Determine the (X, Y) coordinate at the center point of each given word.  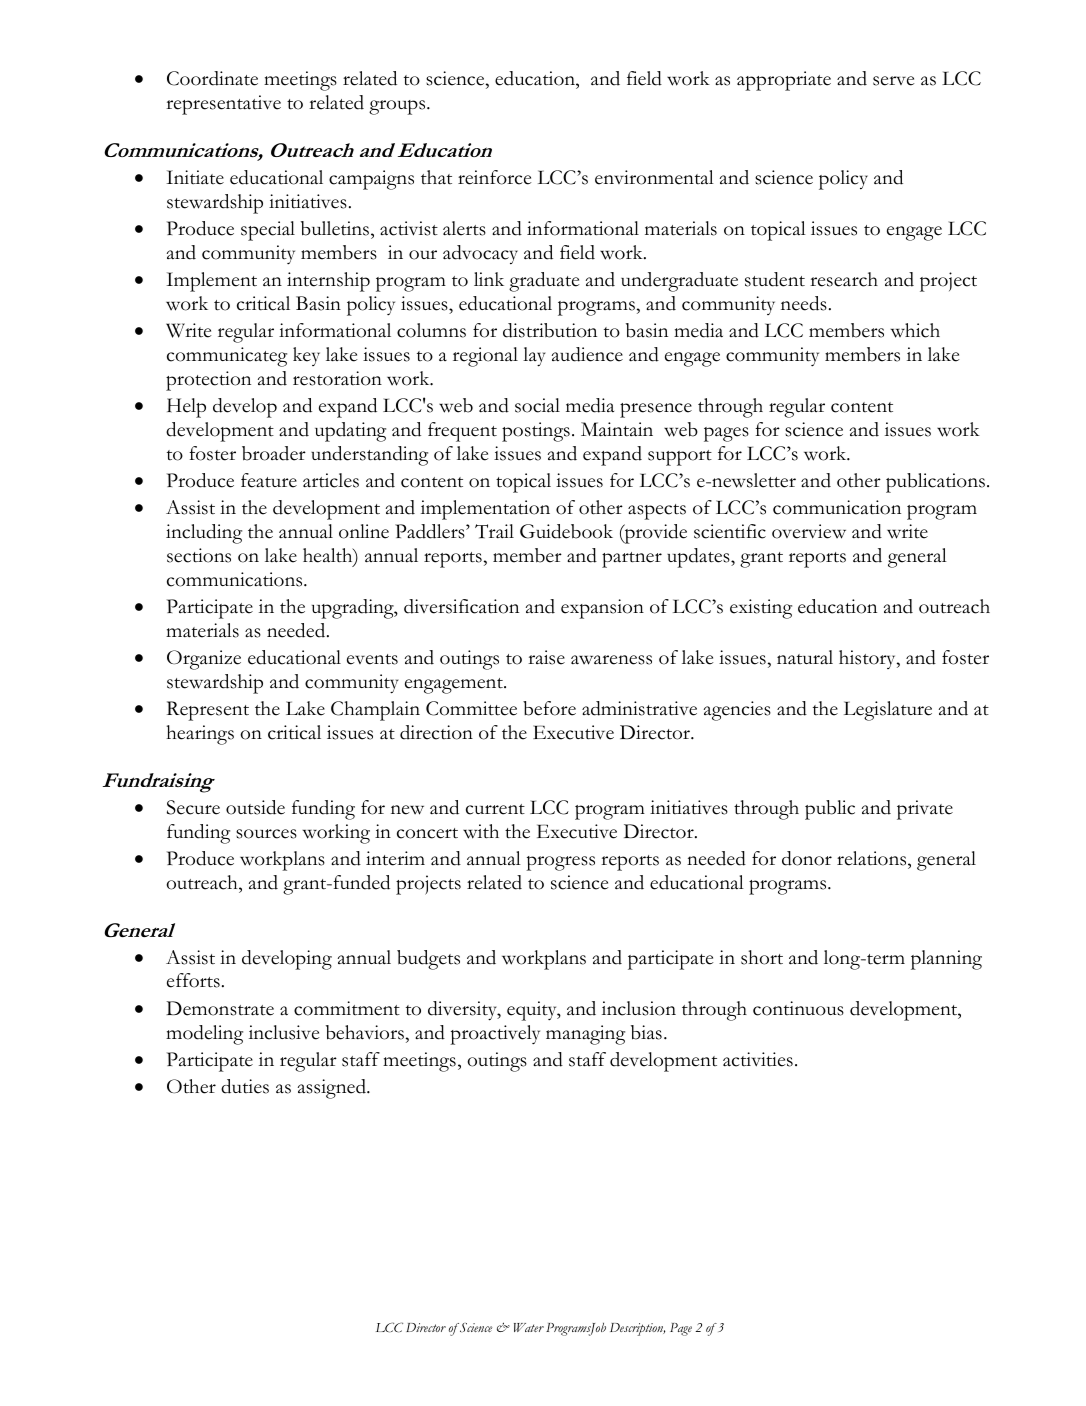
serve (894, 81)
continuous (798, 1008)
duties (245, 1086)
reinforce (495, 177)
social (537, 405)
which (915, 330)
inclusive (284, 1032)
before (549, 708)
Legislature (888, 711)
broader (274, 453)
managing (585, 1035)
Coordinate (212, 78)
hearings (200, 735)
